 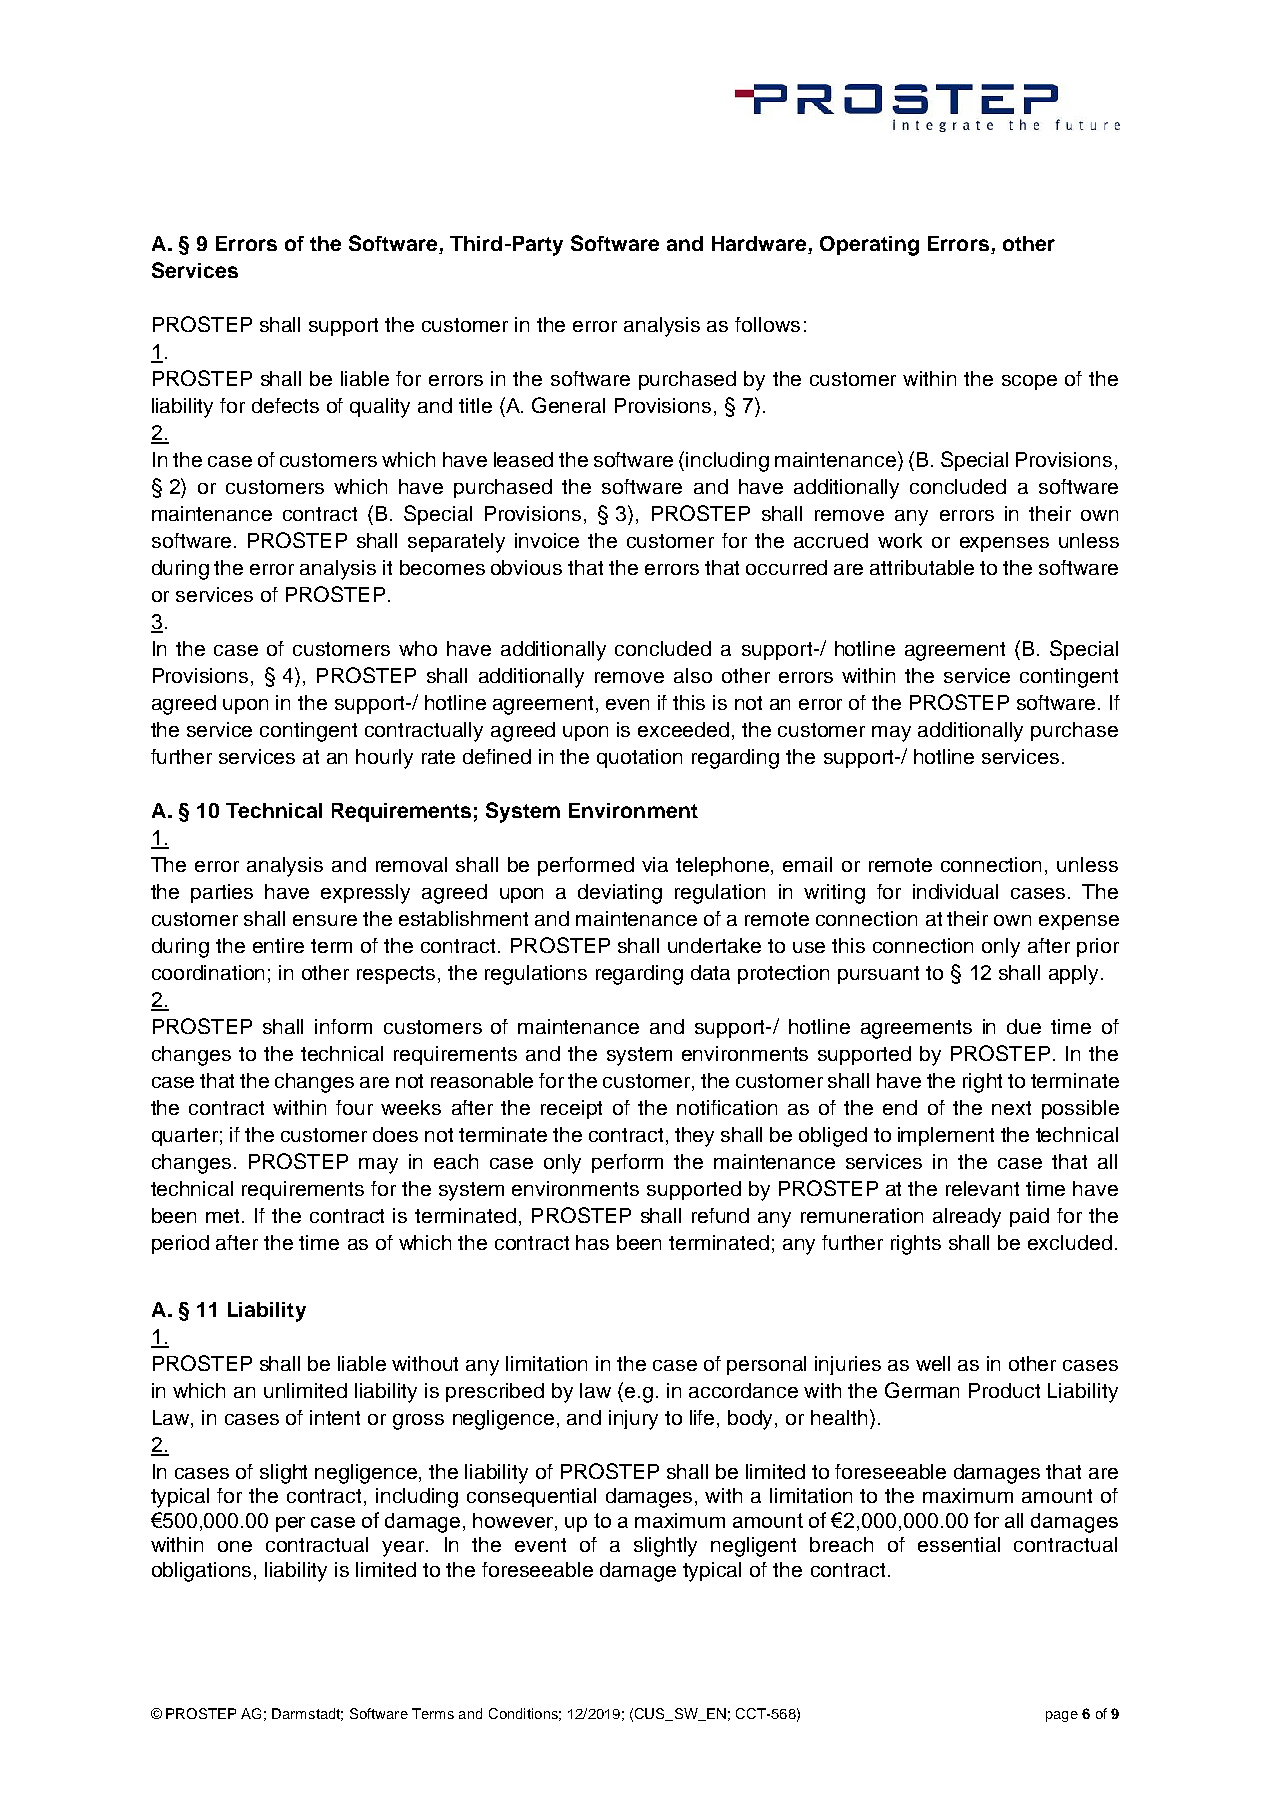 I want to click on individual, so click(x=955, y=891).
